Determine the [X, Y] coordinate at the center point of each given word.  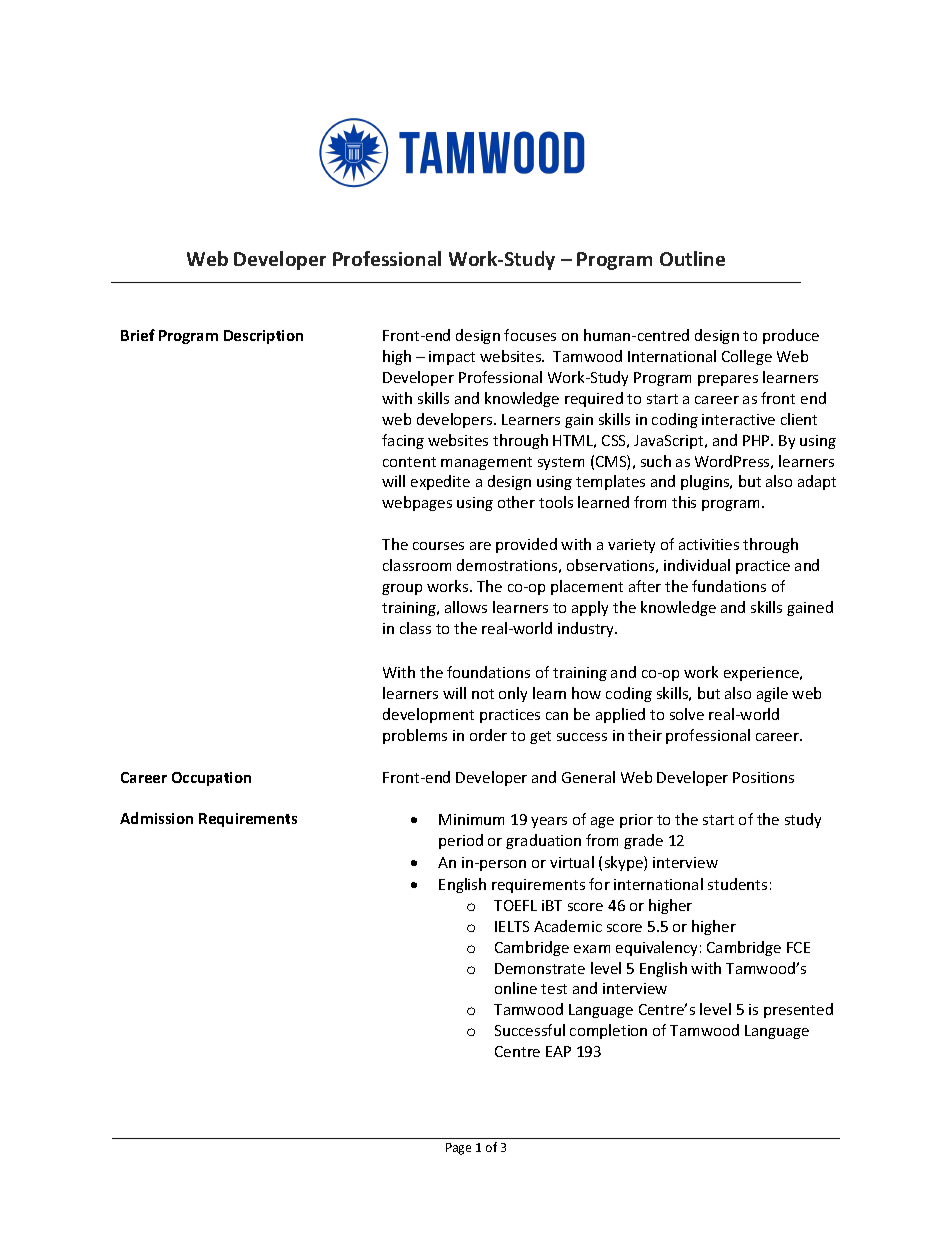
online [516, 988]
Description [263, 337]
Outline [692, 258]
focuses [530, 335]
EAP [558, 1051]
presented [798, 1010]
